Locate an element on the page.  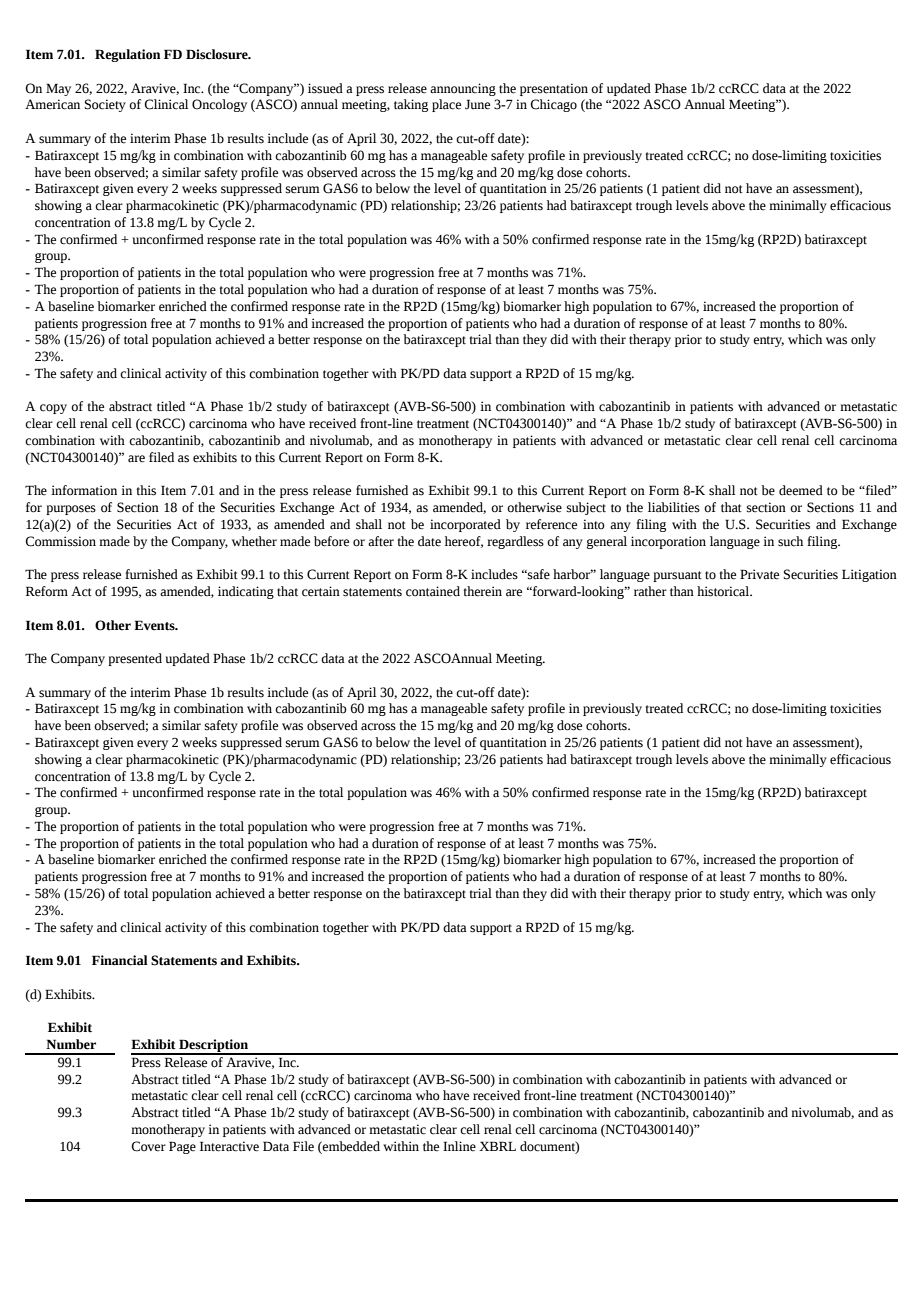
Society is located at coordinates (105, 105).
